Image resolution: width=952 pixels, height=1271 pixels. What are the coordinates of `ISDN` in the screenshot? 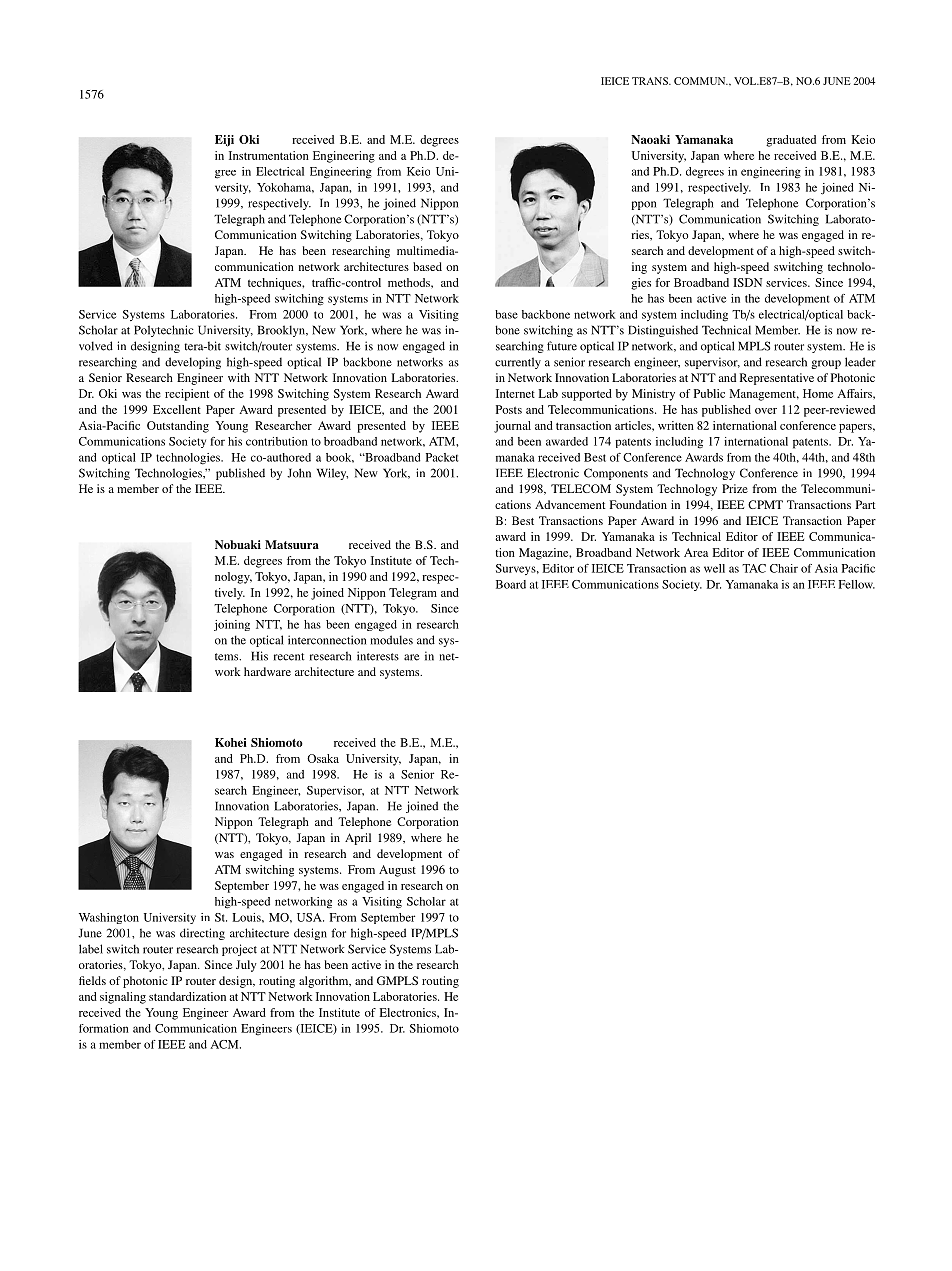 It's located at (747, 282).
